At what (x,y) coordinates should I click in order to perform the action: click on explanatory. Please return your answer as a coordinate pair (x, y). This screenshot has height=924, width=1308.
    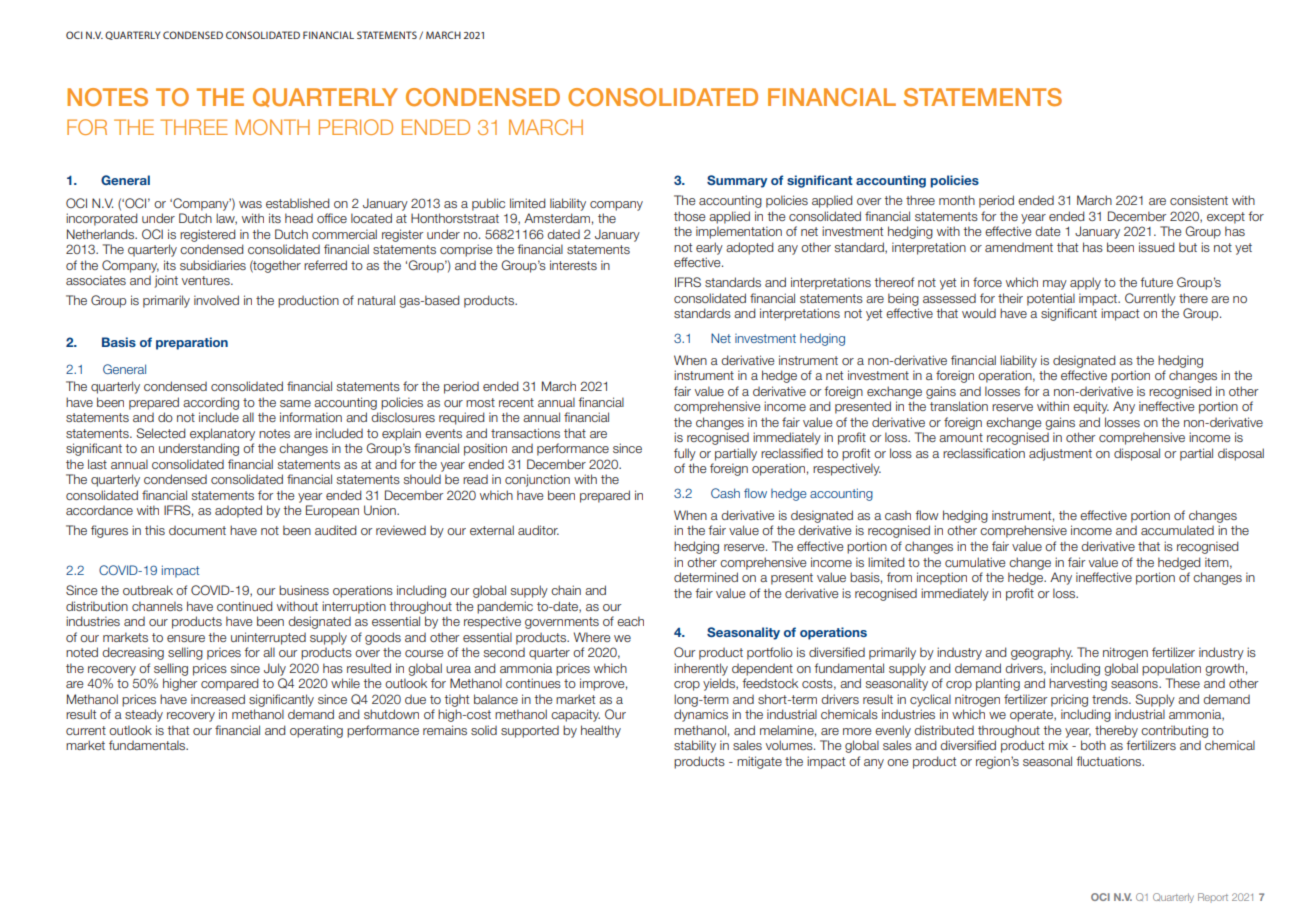
    Looking at the image, I should click on (222, 434).
